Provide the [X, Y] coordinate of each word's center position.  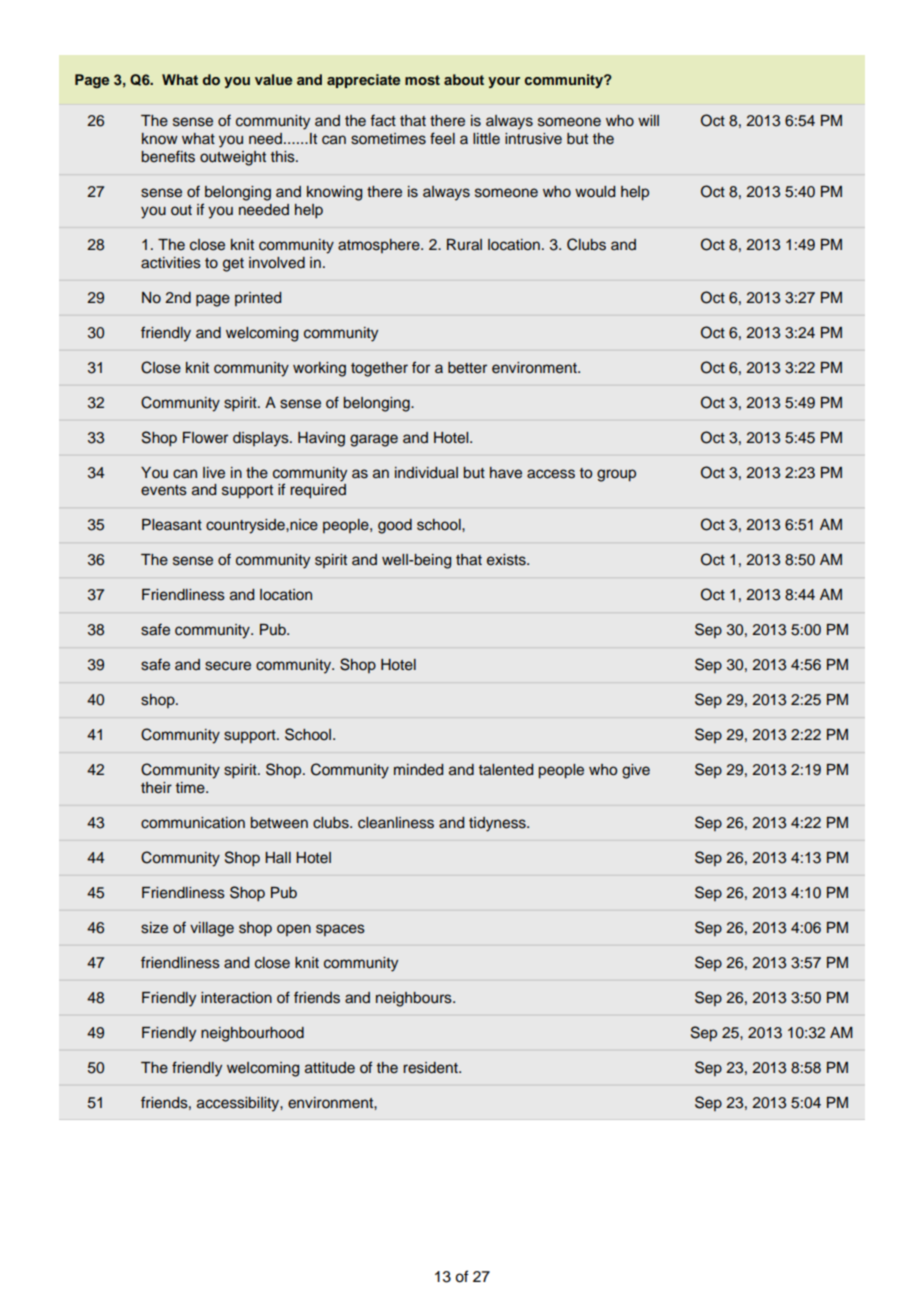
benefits [168, 156]
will [648, 120]
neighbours [415, 999]
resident [431, 1068]
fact [383, 120]
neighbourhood [252, 1034]
